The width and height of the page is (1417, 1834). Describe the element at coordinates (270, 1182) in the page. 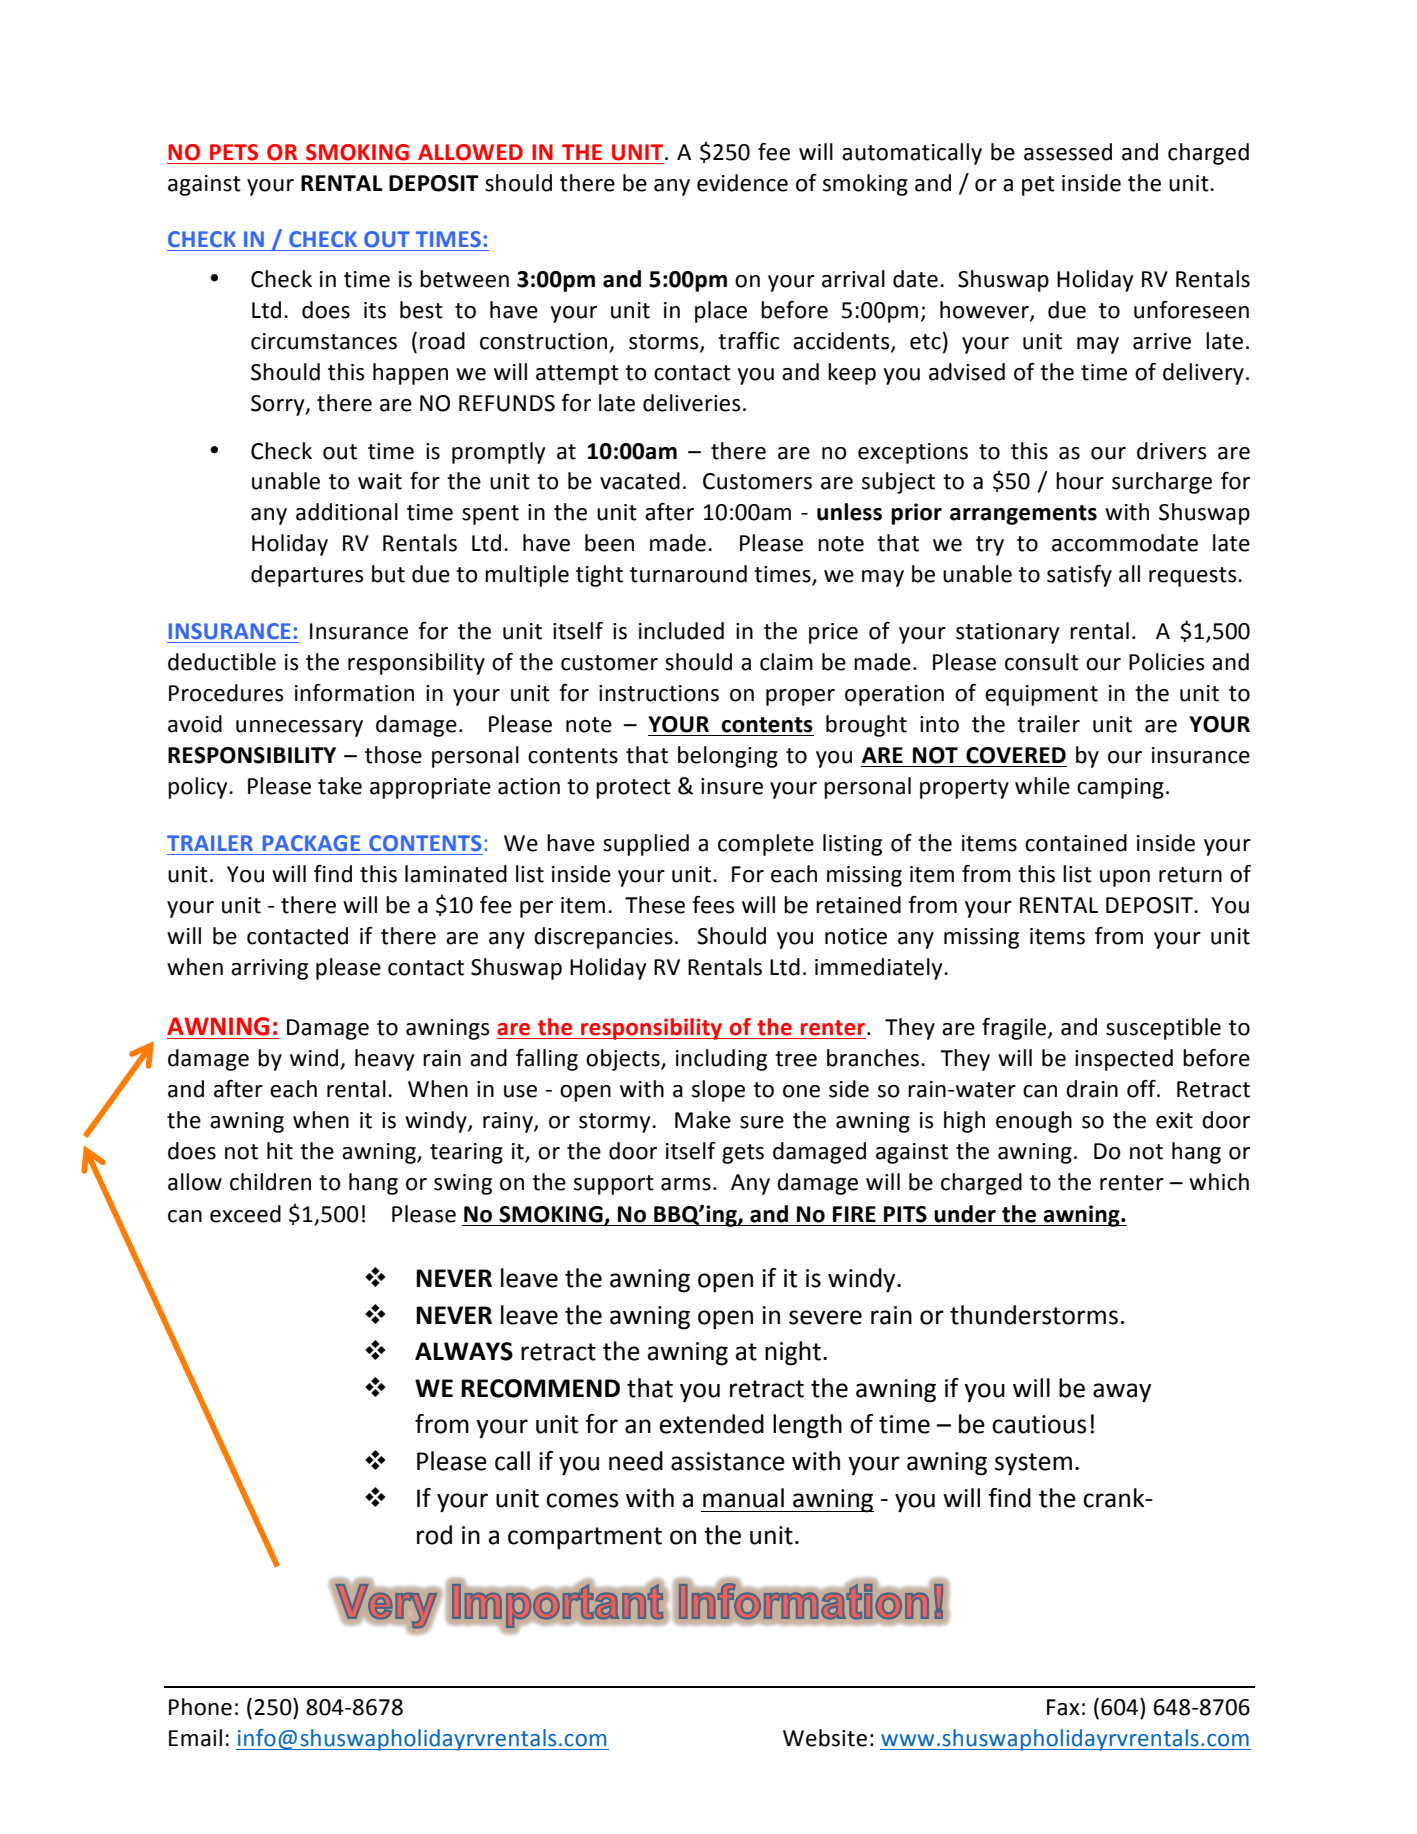

I see `children` at that location.
